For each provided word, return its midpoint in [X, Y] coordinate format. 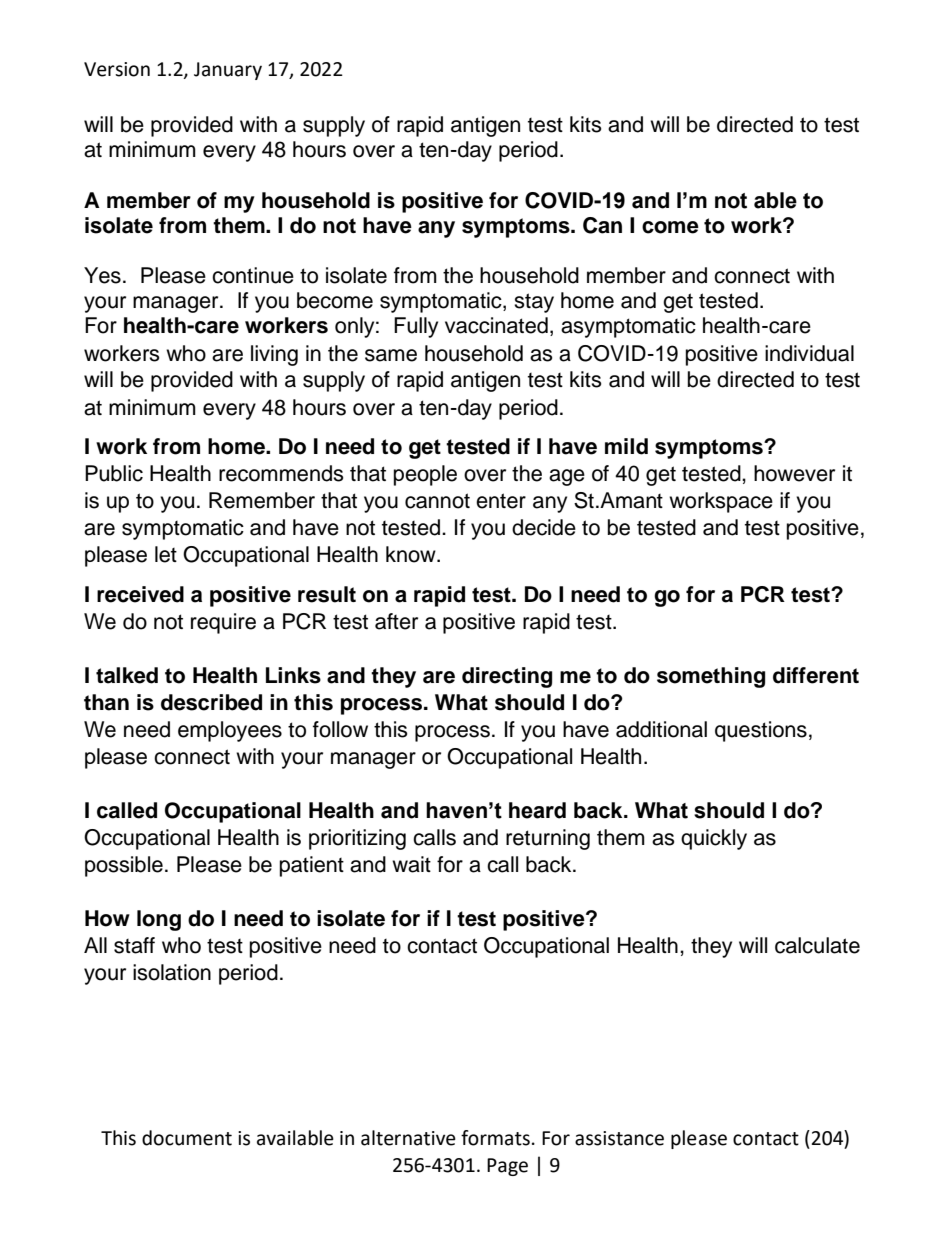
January [228, 71]
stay [534, 303]
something [711, 677]
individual [809, 353]
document [187, 1138]
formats [495, 1138]
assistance [619, 1138]
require [223, 623]
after [396, 621]
